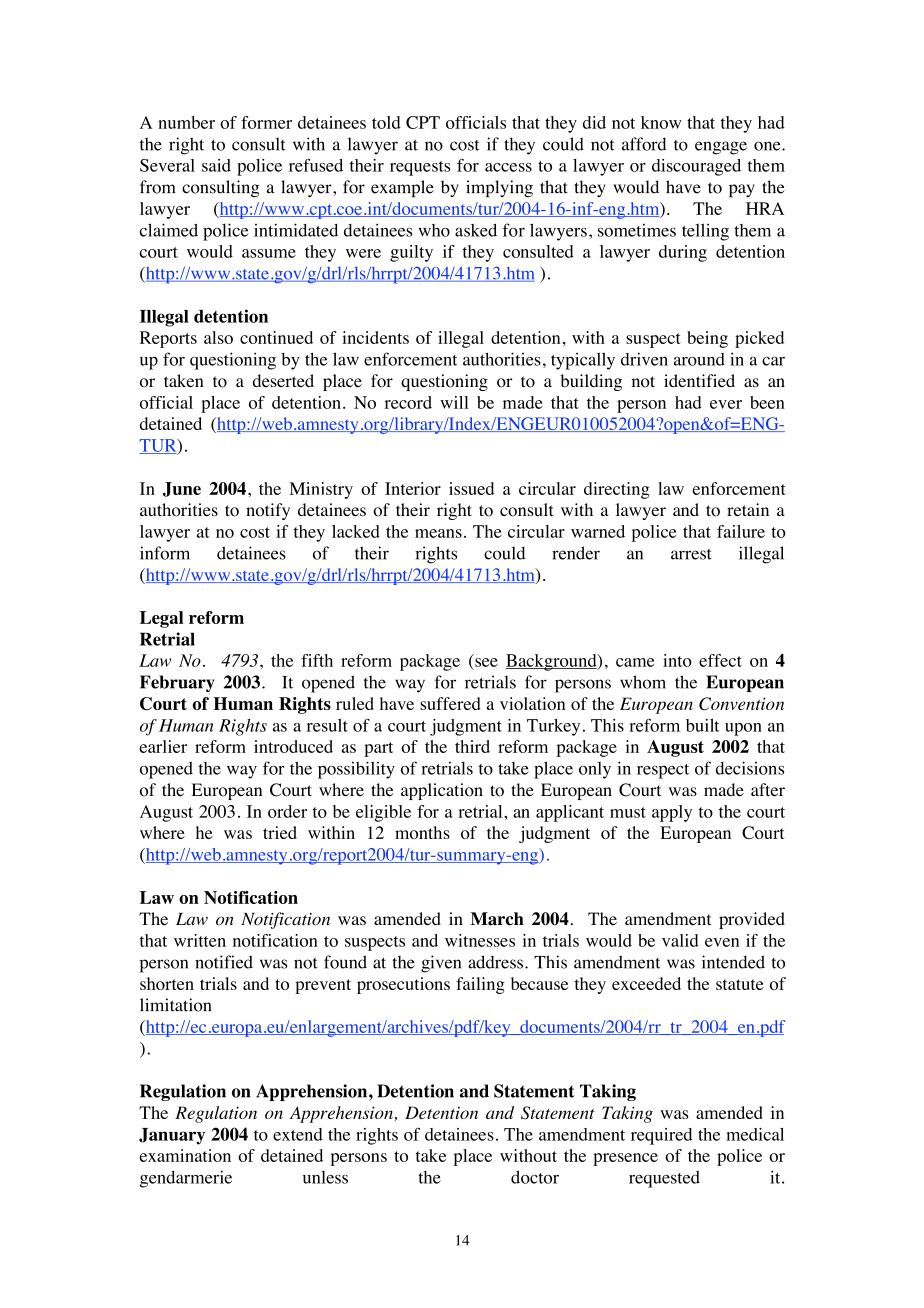  I want to click on doctor, so click(535, 1177).
